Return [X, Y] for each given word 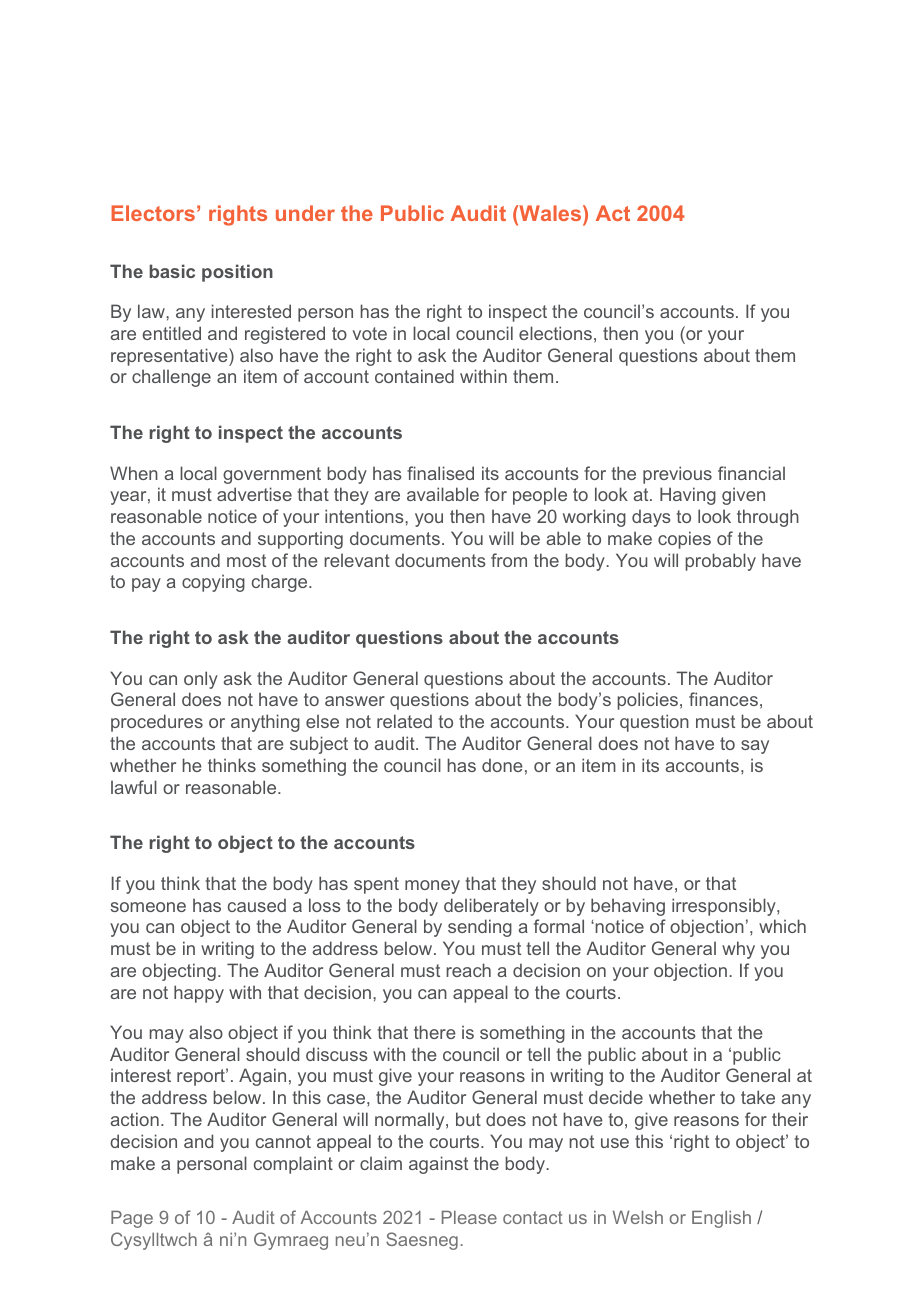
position [237, 273]
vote [370, 333]
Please [469, 1217]
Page [132, 1219]
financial [751, 473]
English [721, 1219]
